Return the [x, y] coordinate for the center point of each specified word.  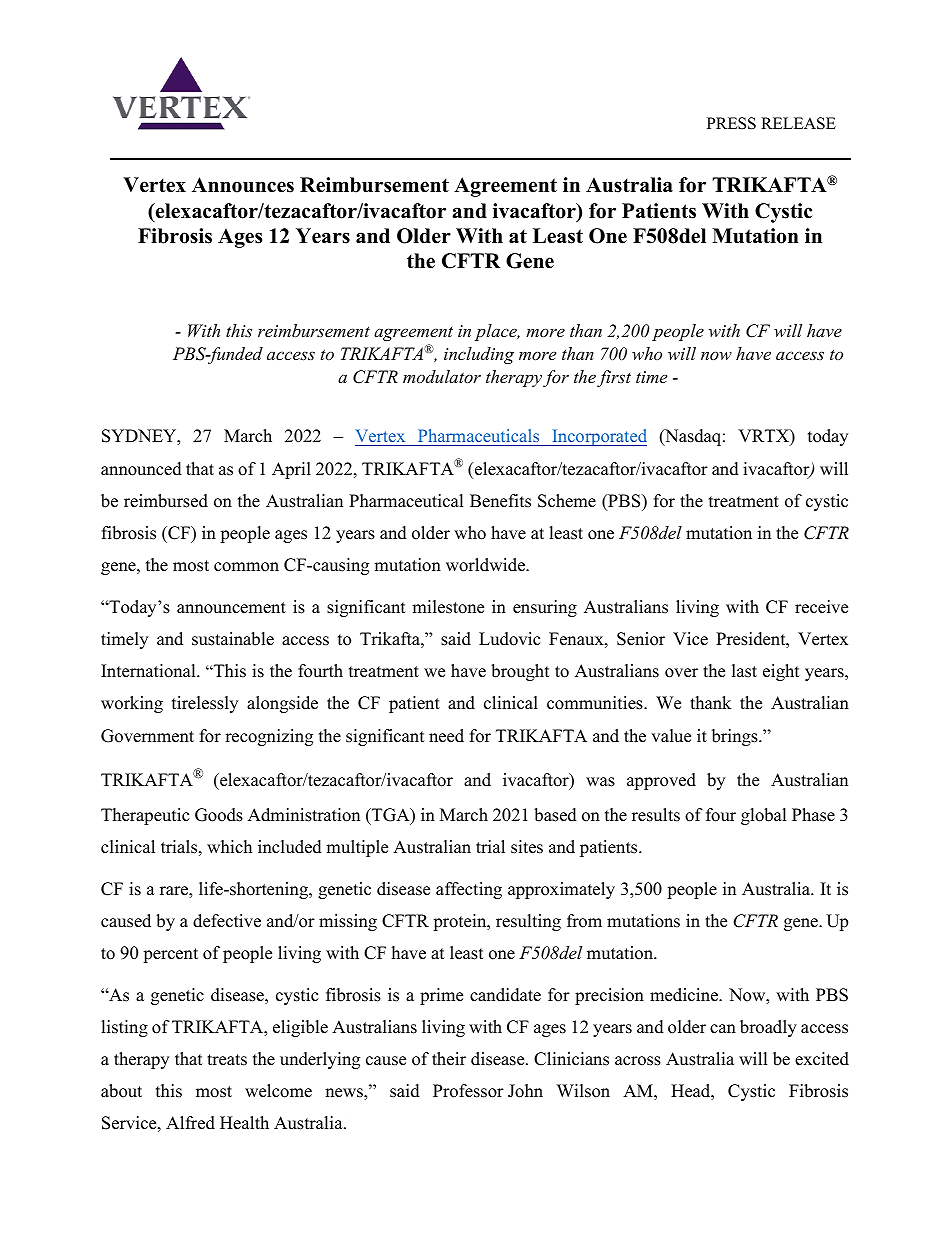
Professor [468, 1091]
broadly [768, 1028]
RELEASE [798, 123]
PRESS [731, 123]
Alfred [190, 1123]
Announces [243, 185]
